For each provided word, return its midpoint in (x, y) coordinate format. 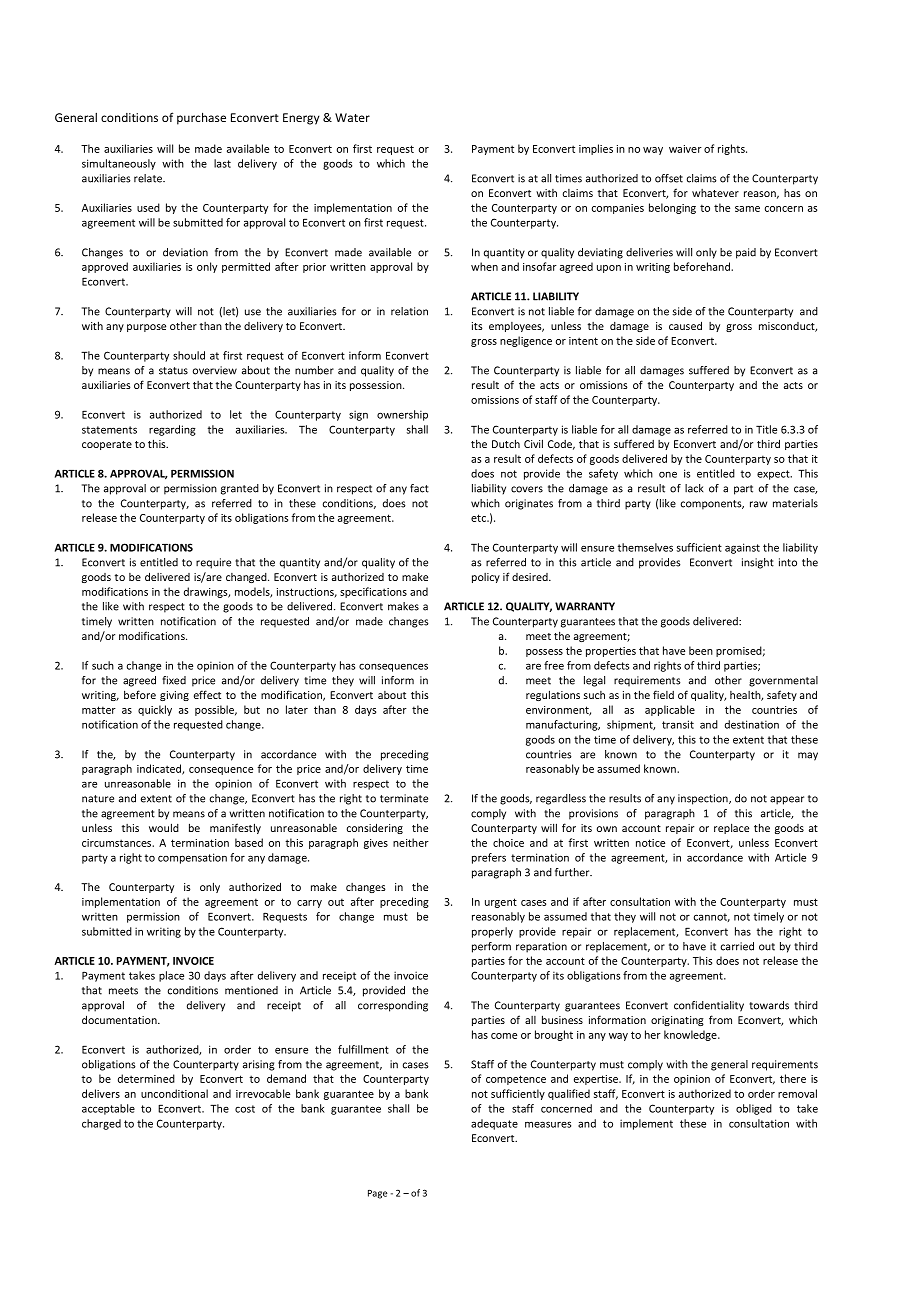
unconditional (174, 1093)
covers (527, 489)
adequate (494, 1124)
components (712, 505)
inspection (704, 799)
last (222, 163)
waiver (685, 149)
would (164, 827)
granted (240, 489)
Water (352, 117)
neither (411, 842)
